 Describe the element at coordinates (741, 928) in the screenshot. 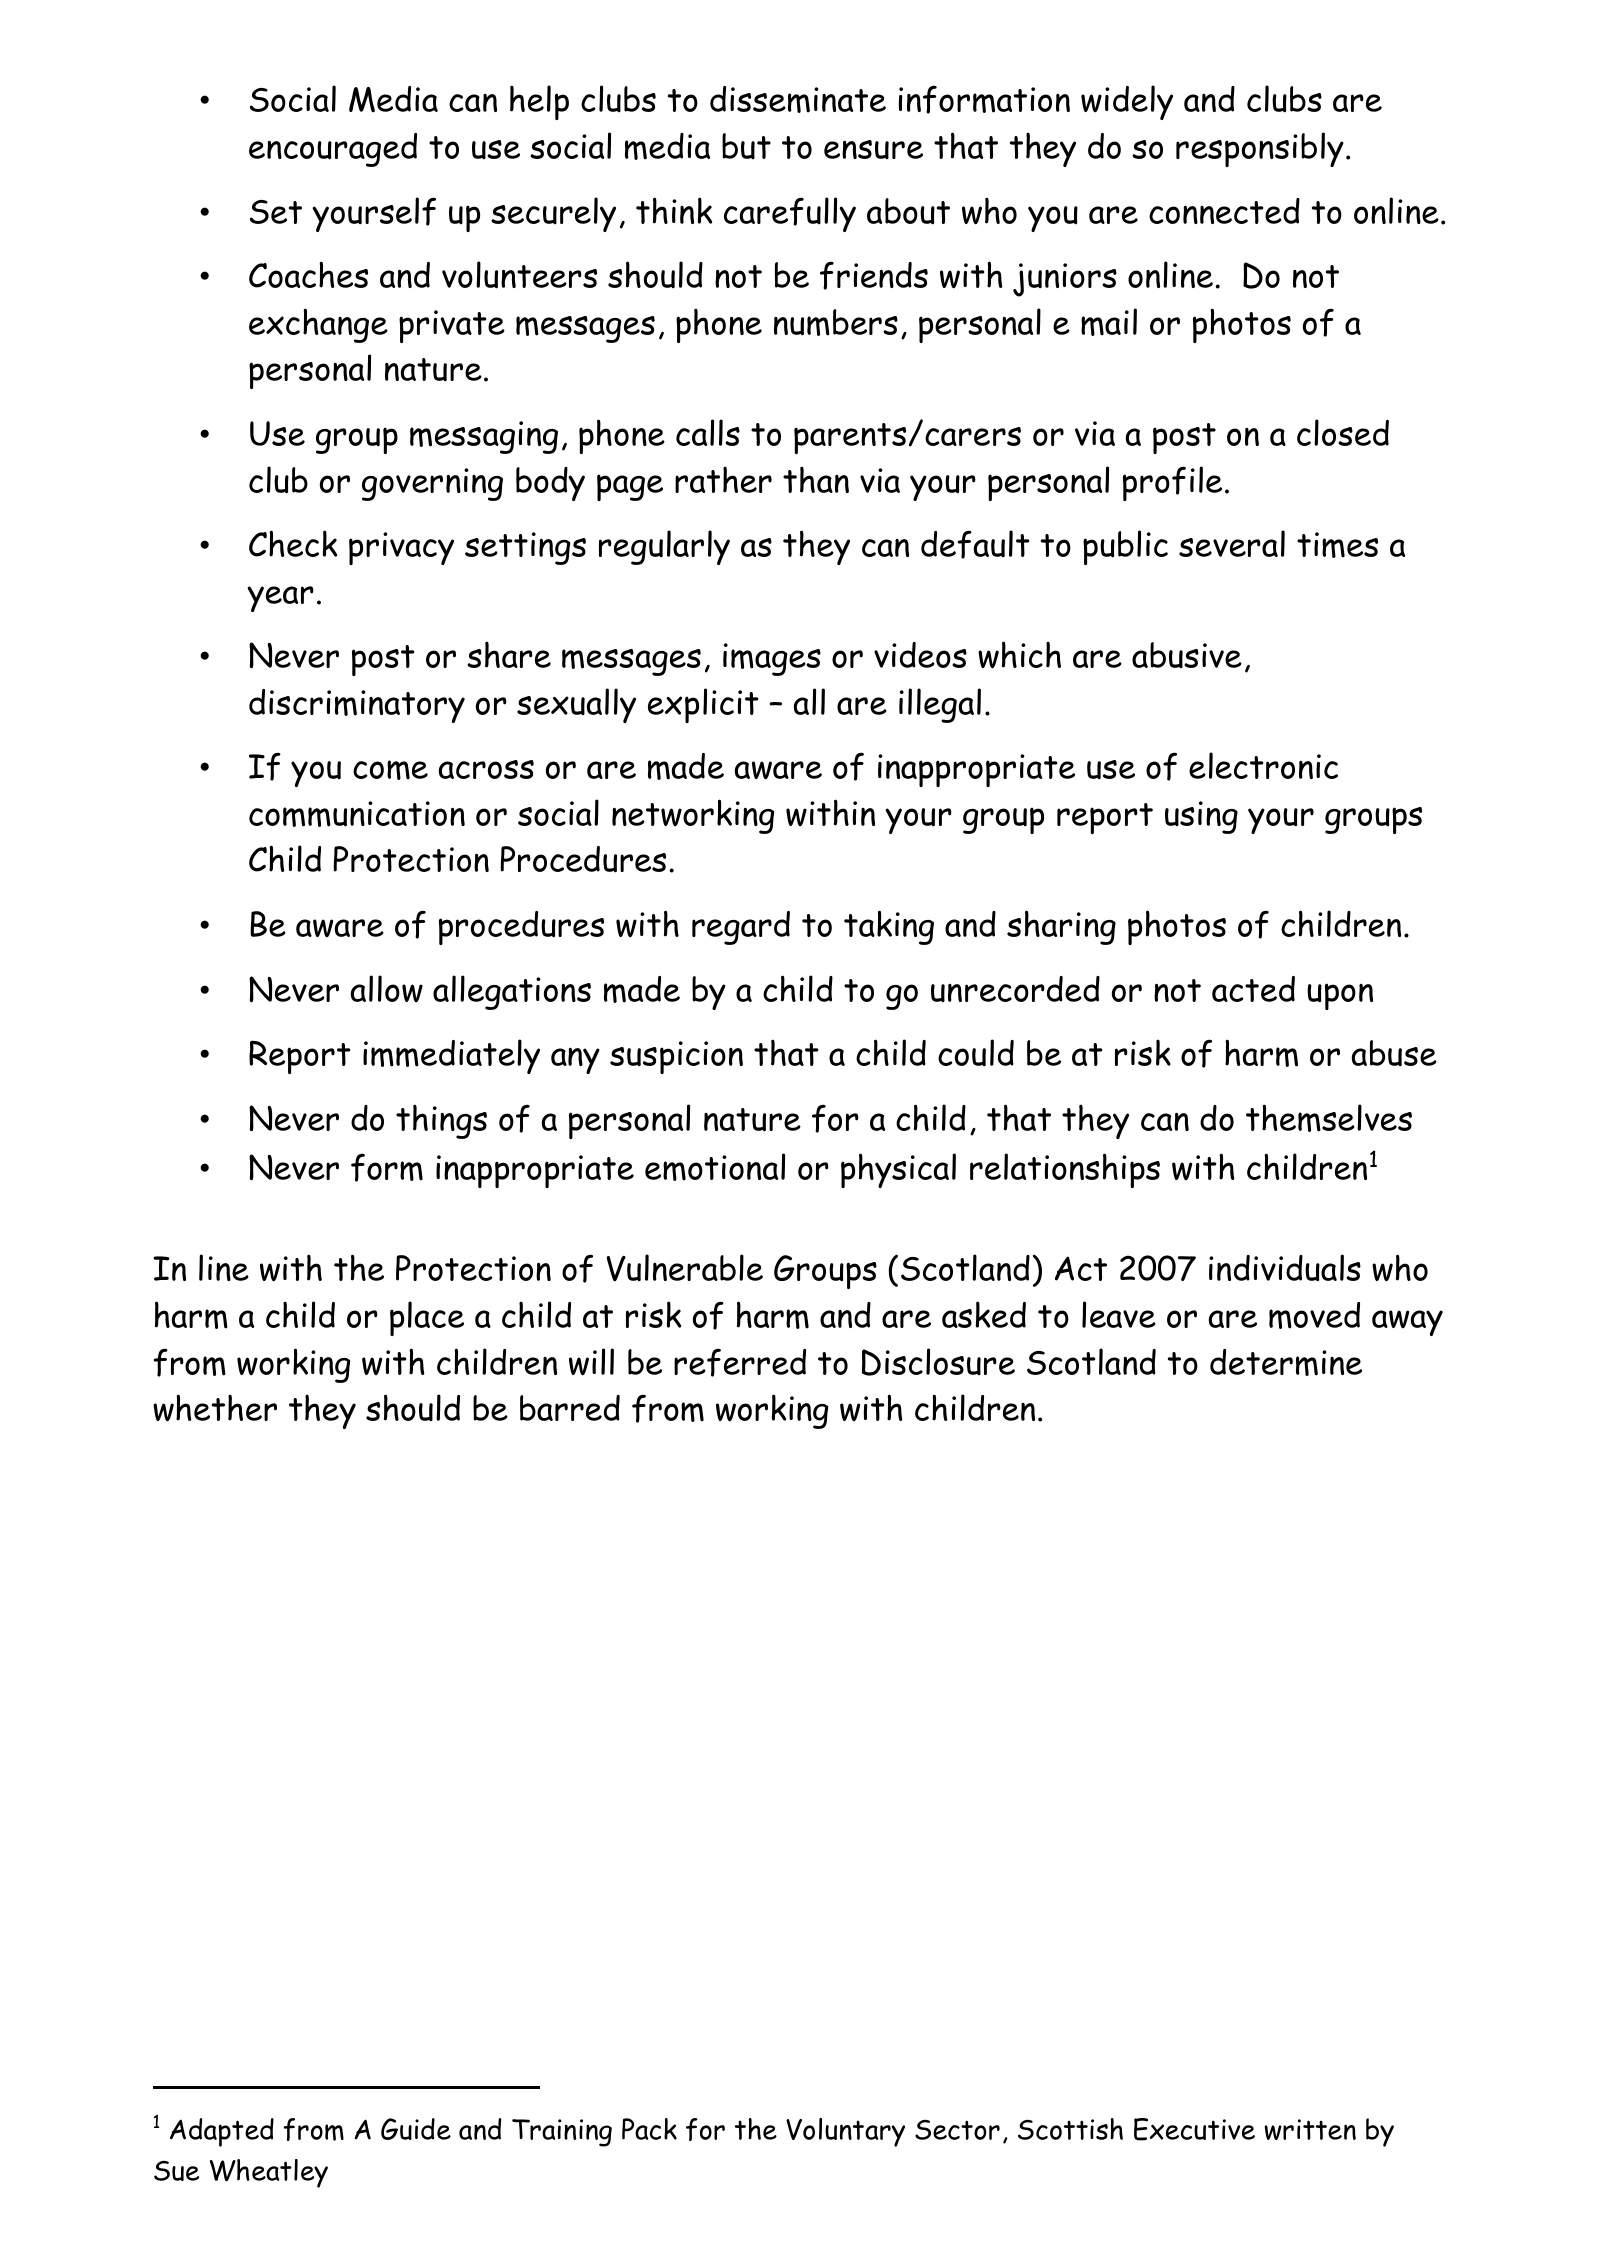

I see `regard` at that location.
